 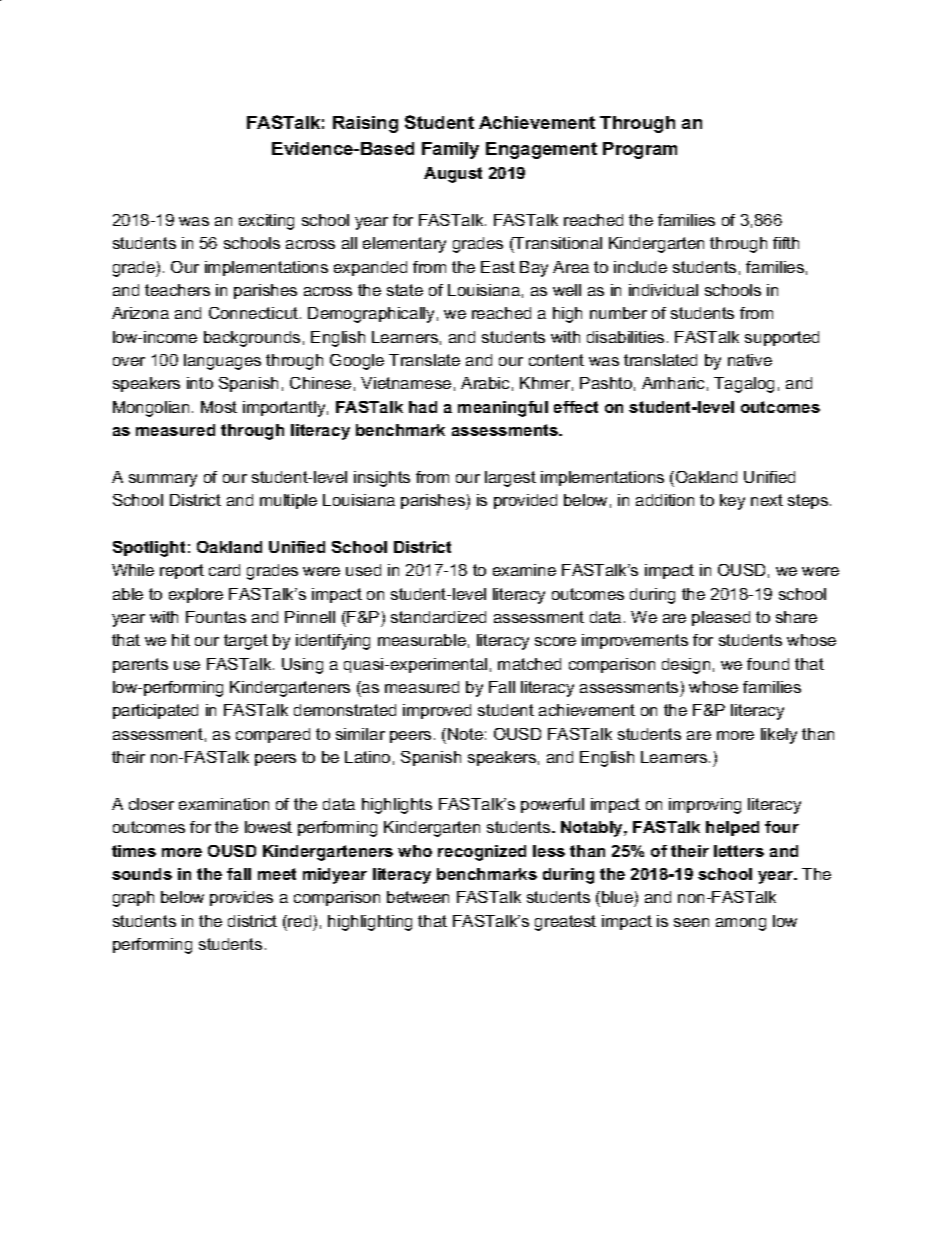 What do you see at coordinates (640, 150) in the page?
I see `Program` at bounding box center [640, 150].
